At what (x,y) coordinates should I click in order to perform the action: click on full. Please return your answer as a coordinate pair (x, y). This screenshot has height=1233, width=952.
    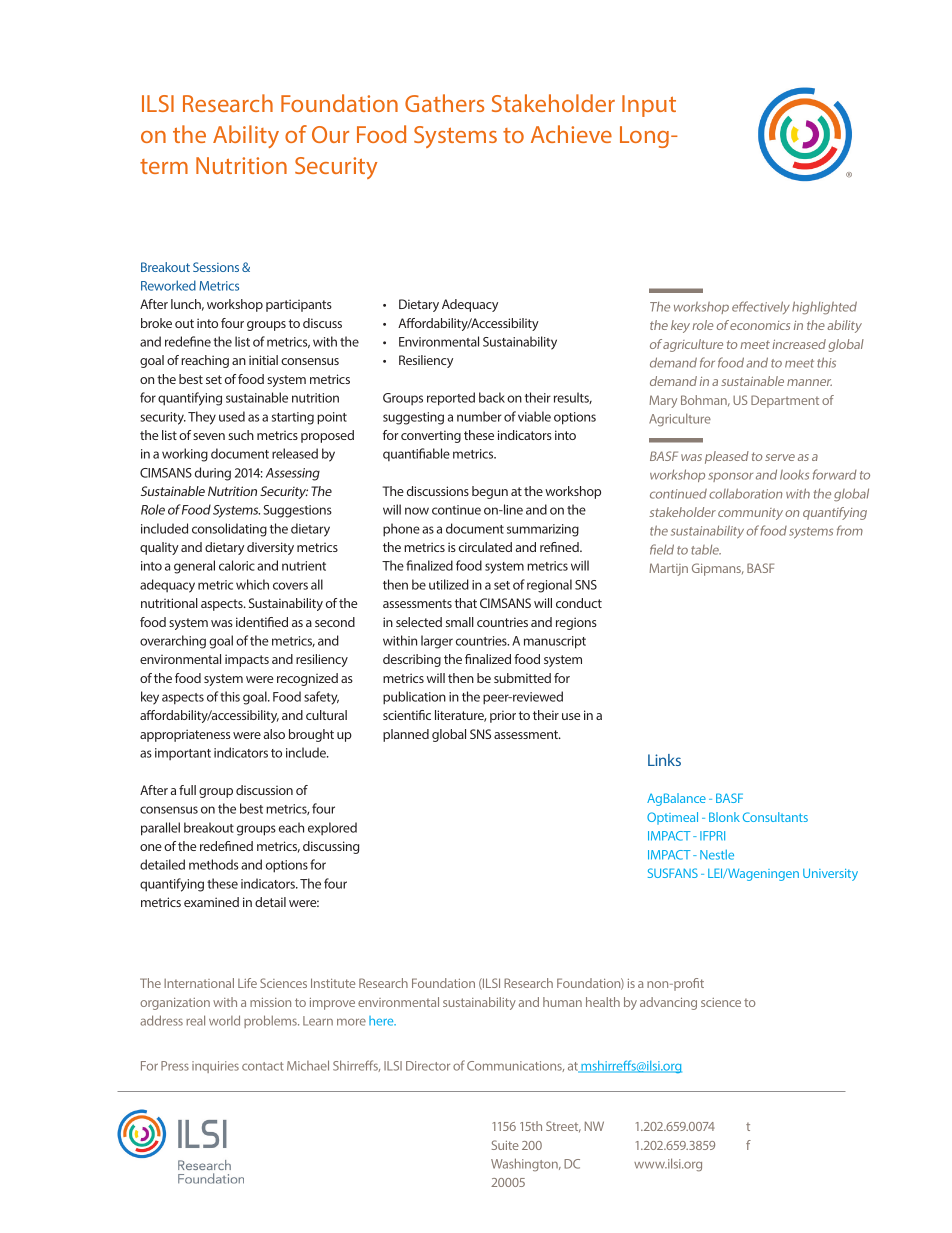
    Looking at the image, I should click on (187, 790).
